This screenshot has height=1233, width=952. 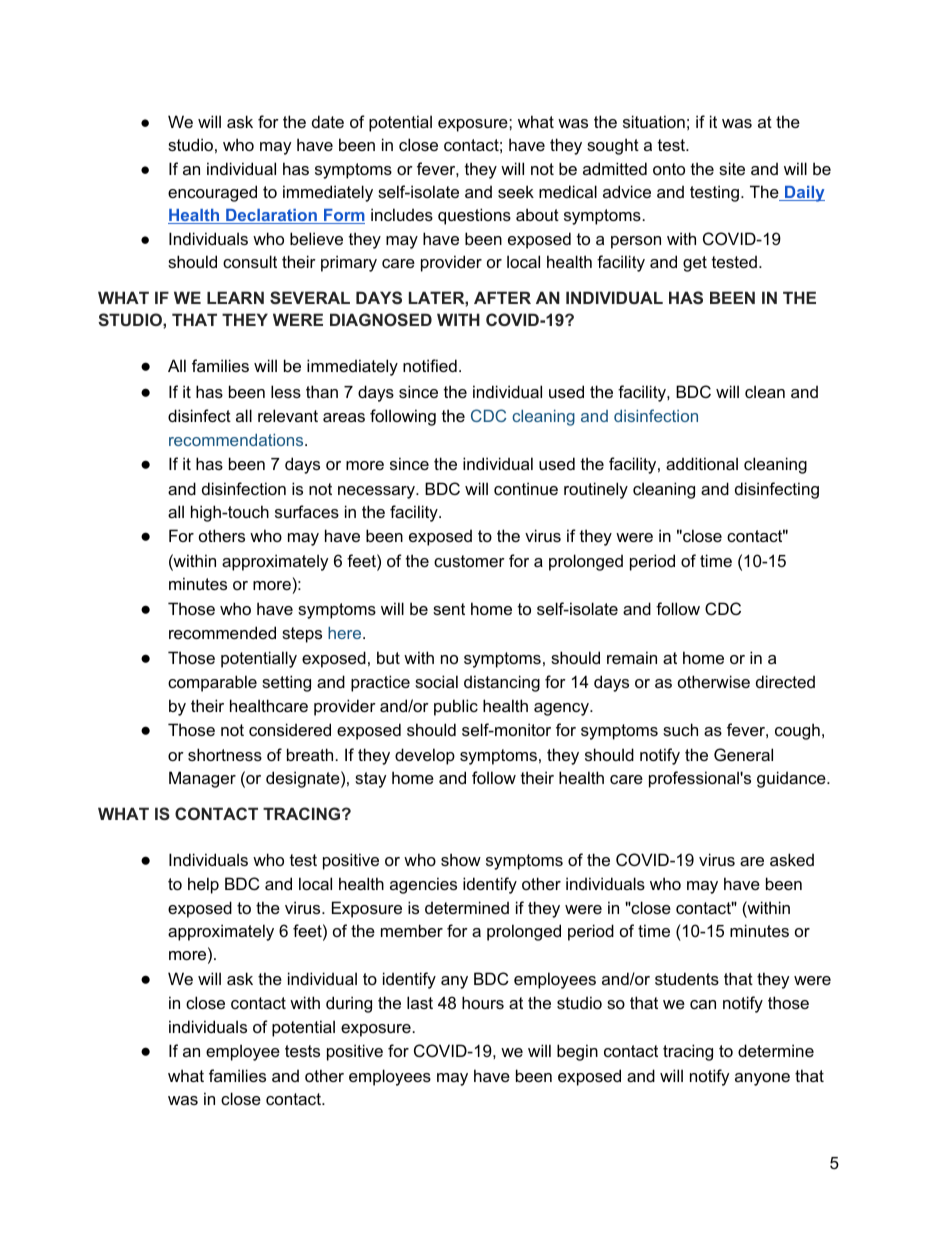 I want to click on site, so click(x=732, y=168).
